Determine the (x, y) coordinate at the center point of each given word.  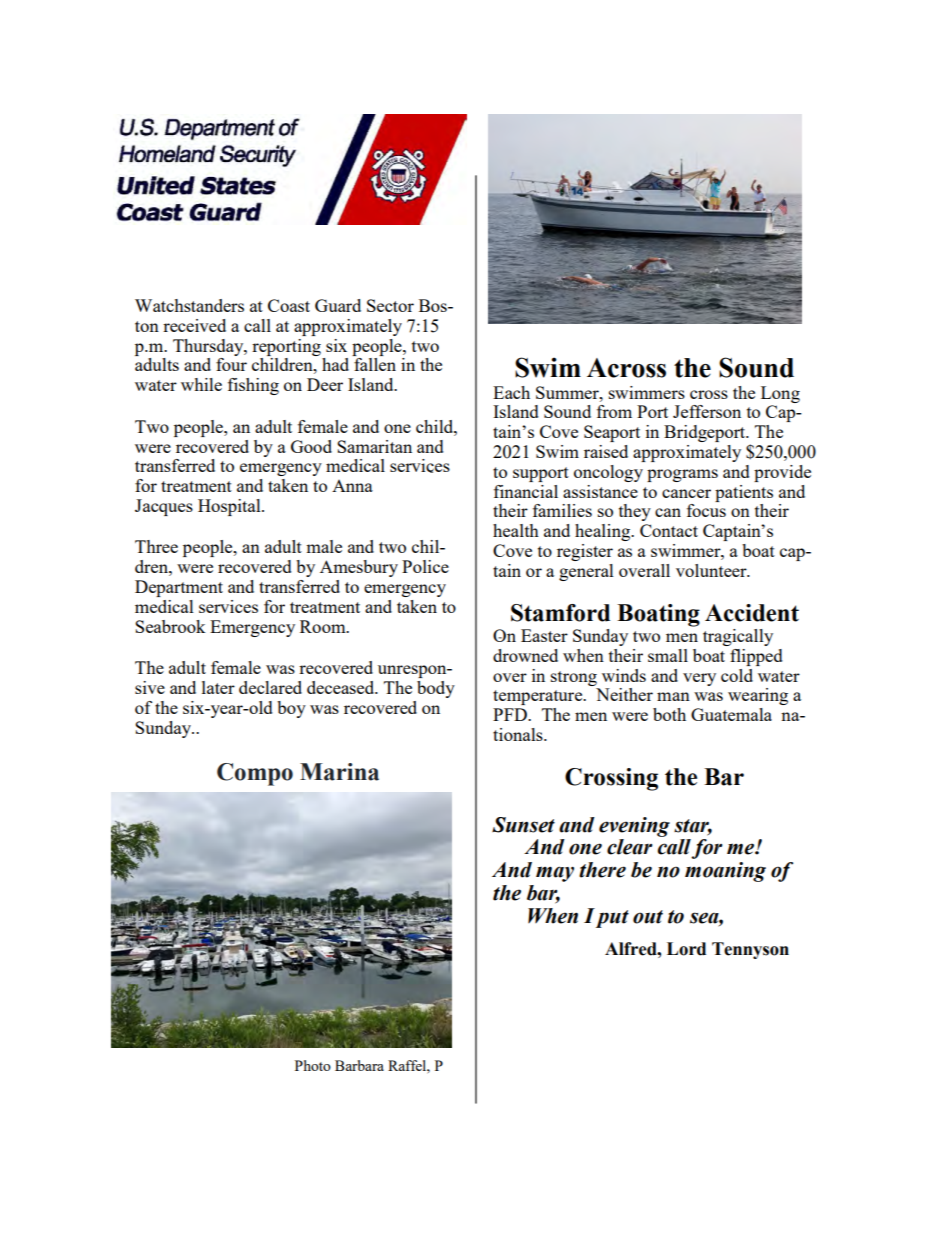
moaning (725, 872)
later (218, 687)
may (555, 874)
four (231, 364)
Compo (255, 774)
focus (706, 510)
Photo (313, 1065)
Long (780, 394)
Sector (390, 305)
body (436, 689)
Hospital (230, 507)
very (699, 679)
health (516, 530)
